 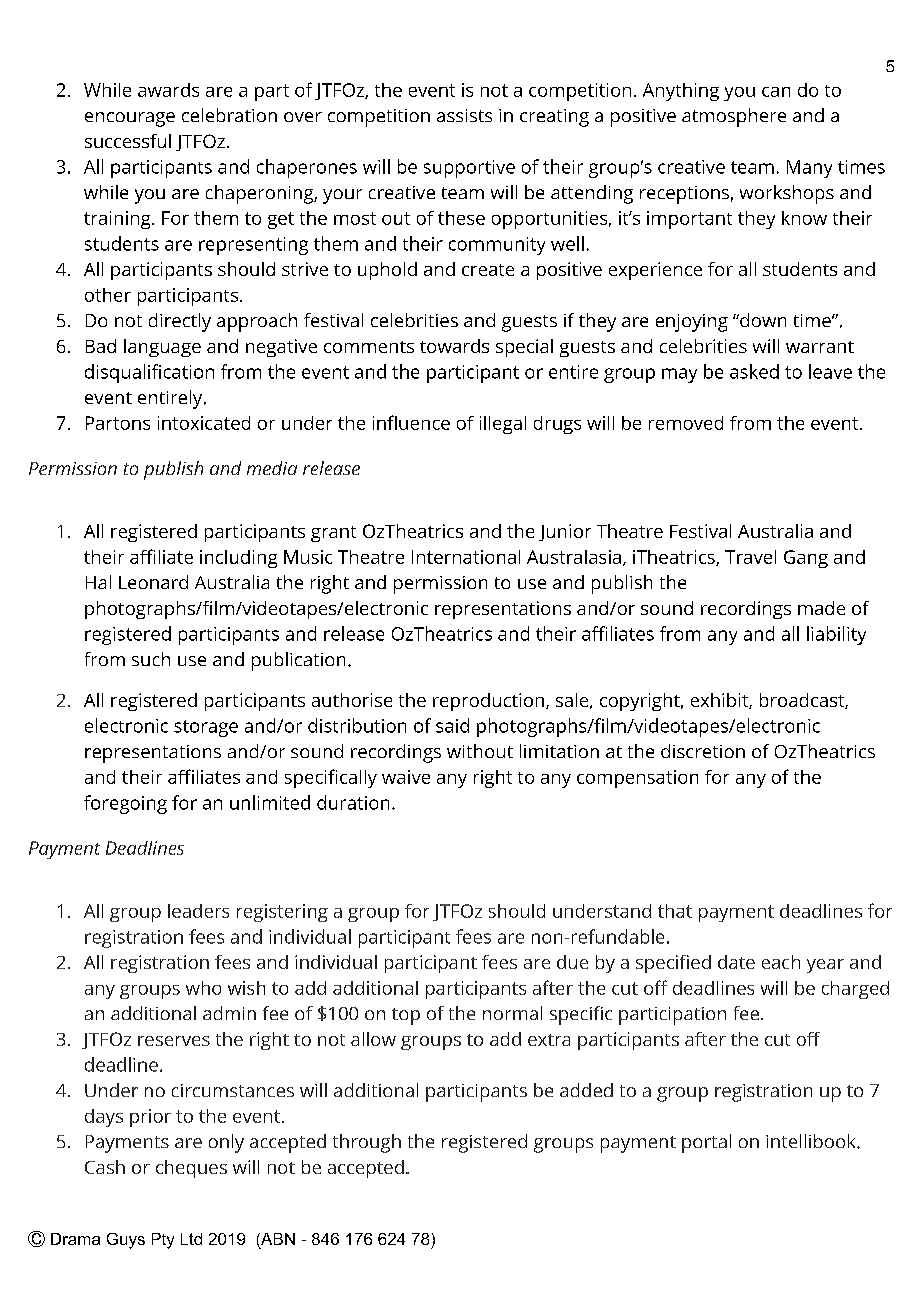 What do you see at coordinates (125, 804) in the screenshot?
I see `foregoing` at bounding box center [125, 804].
